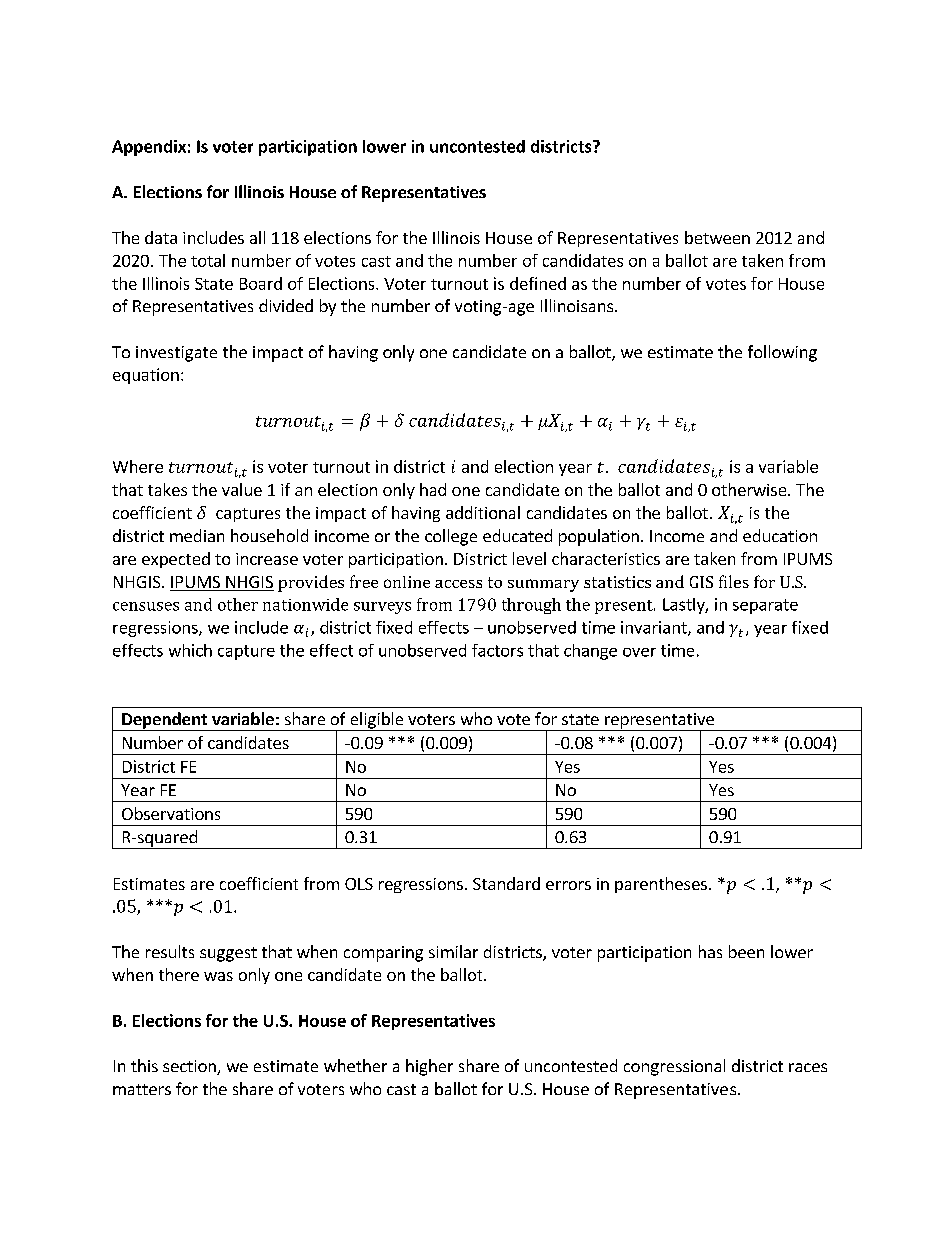 The image size is (952, 1233). I want to click on defined, so click(538, 283).
